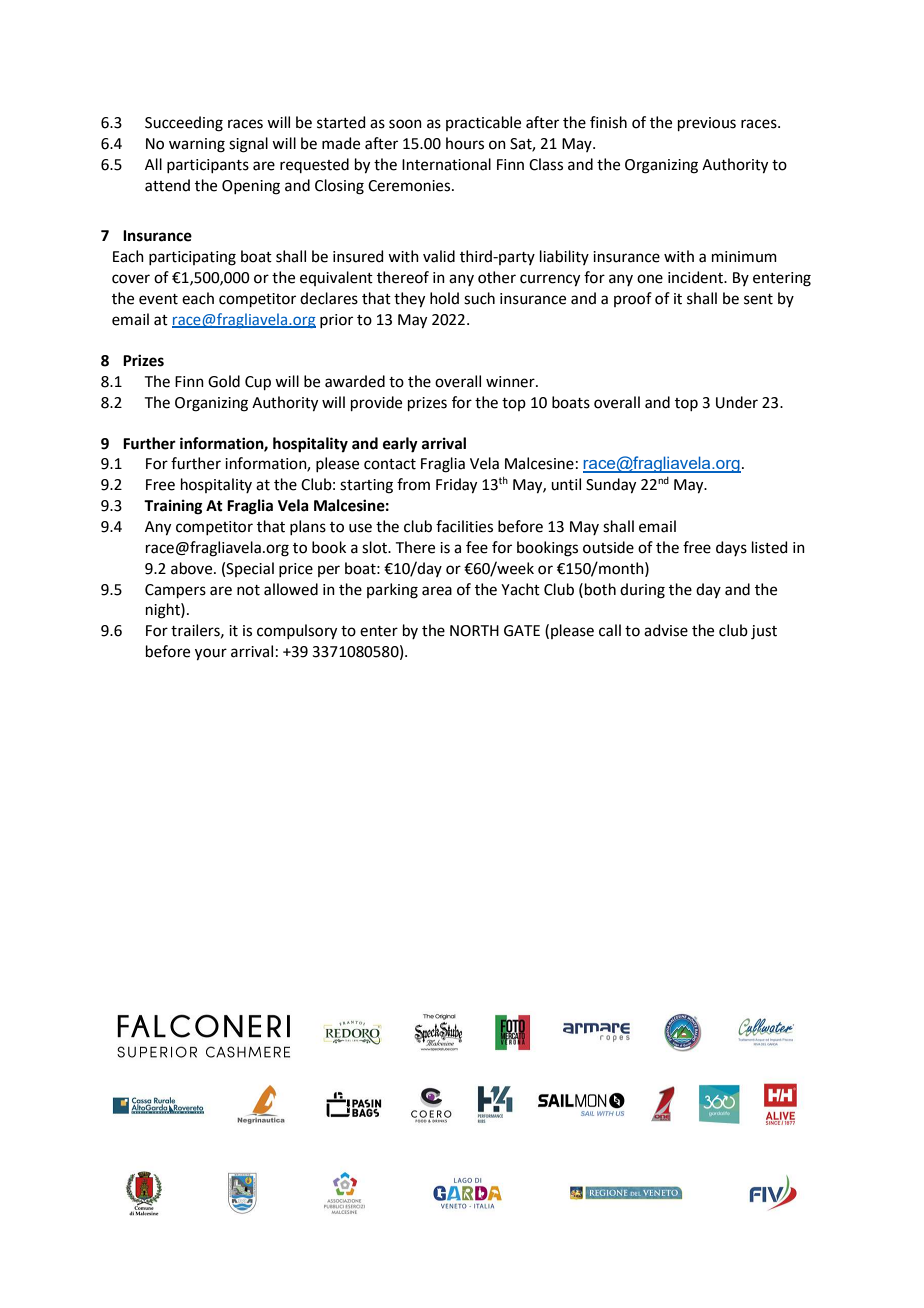  What do you see at coordinates (456, 486) in the screenshot?
I see `Friday` at bounding box center [456, 486].
